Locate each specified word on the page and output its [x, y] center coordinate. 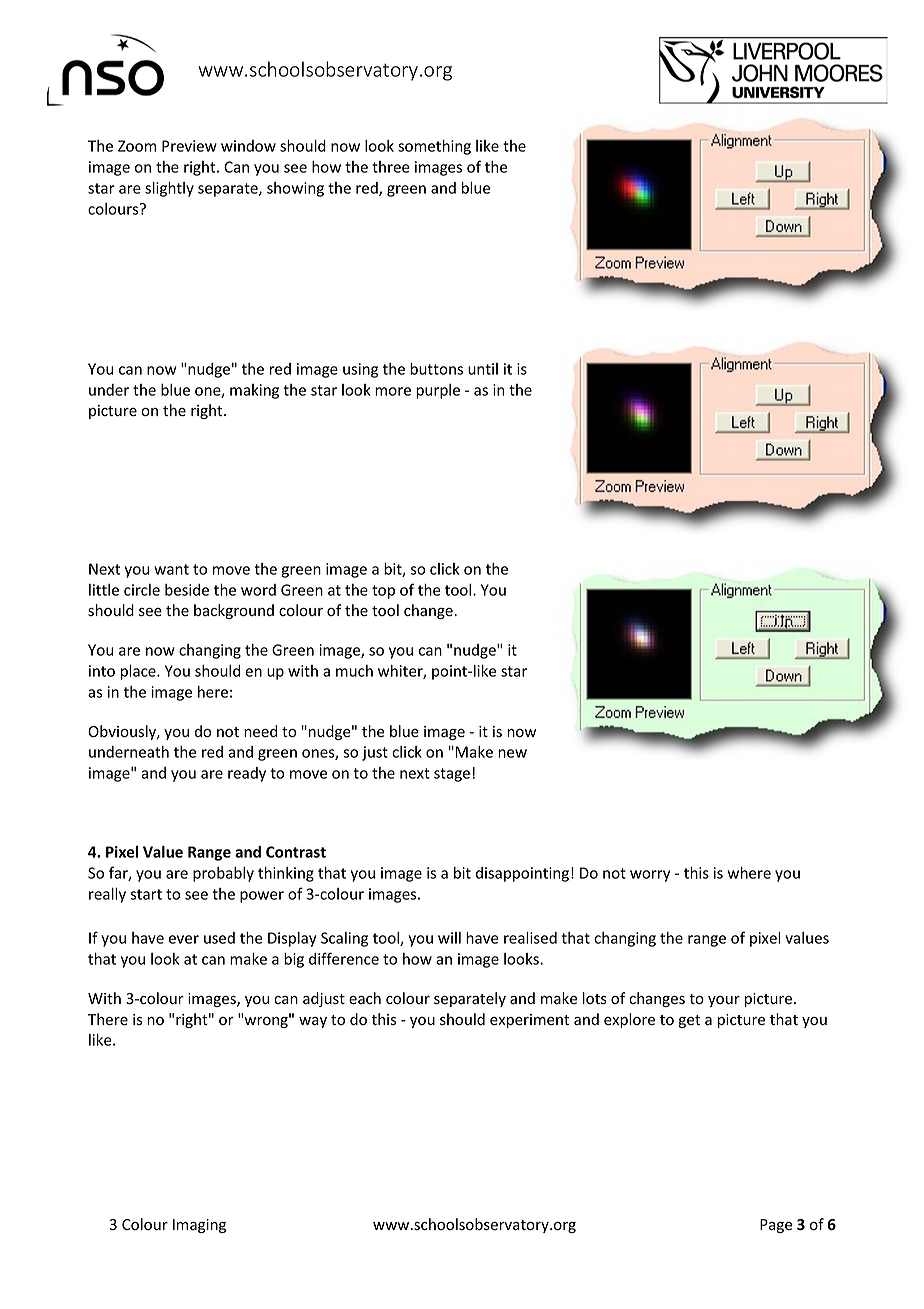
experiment [529, 1021]
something [434, 147]
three [391, 167]
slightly [169, 189]
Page [776, 1226]
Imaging [199, 1226]
